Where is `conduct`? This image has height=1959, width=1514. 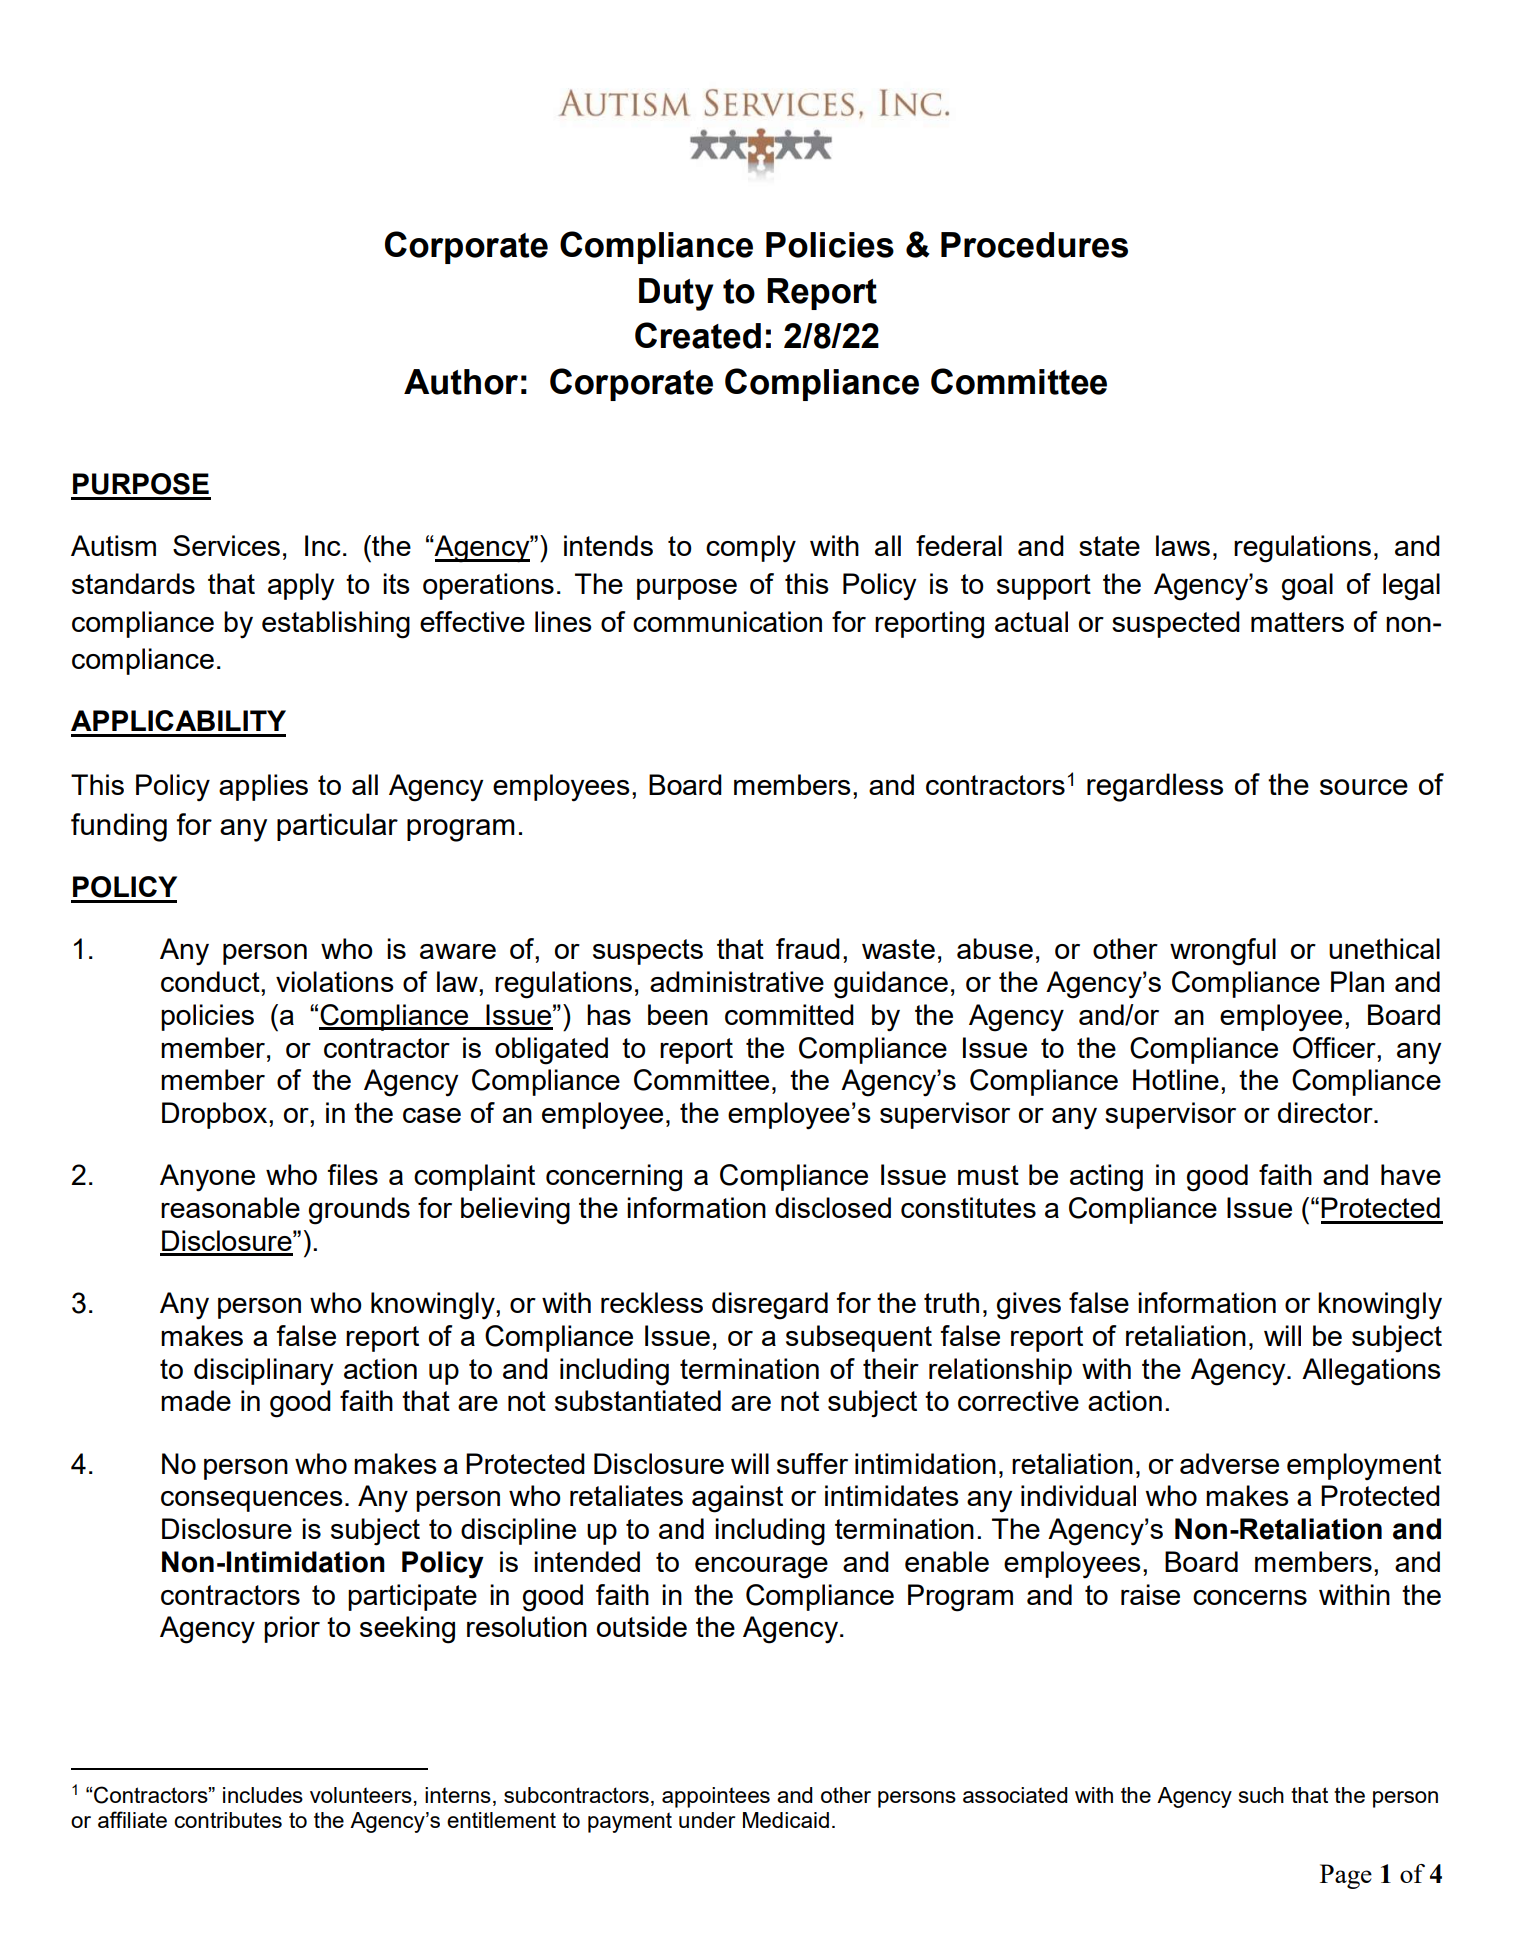 conduct is located at coordinates (211, 981).
